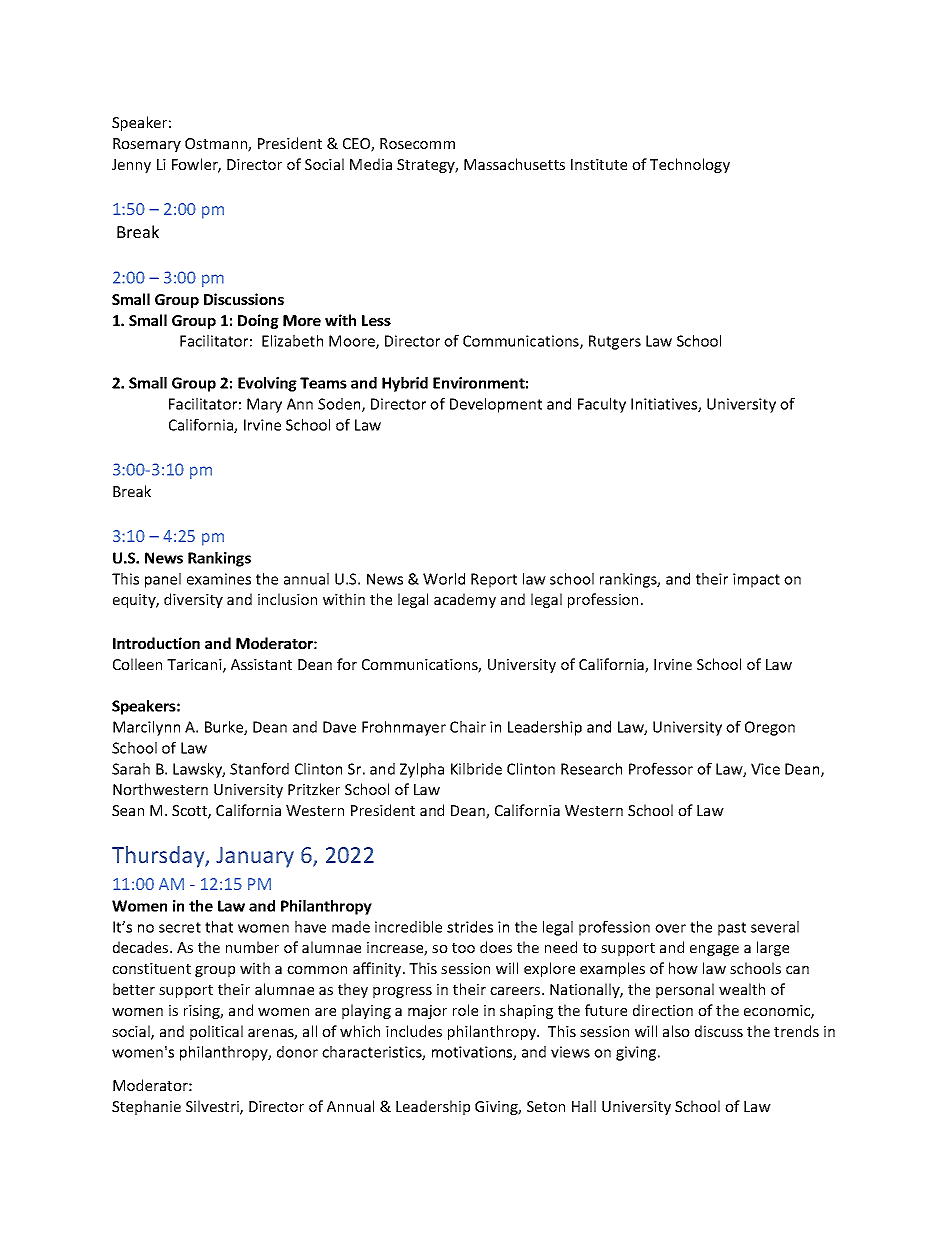 This screenshot has height=1233, width=952. I want to click on Technology, so click(690, 165).
